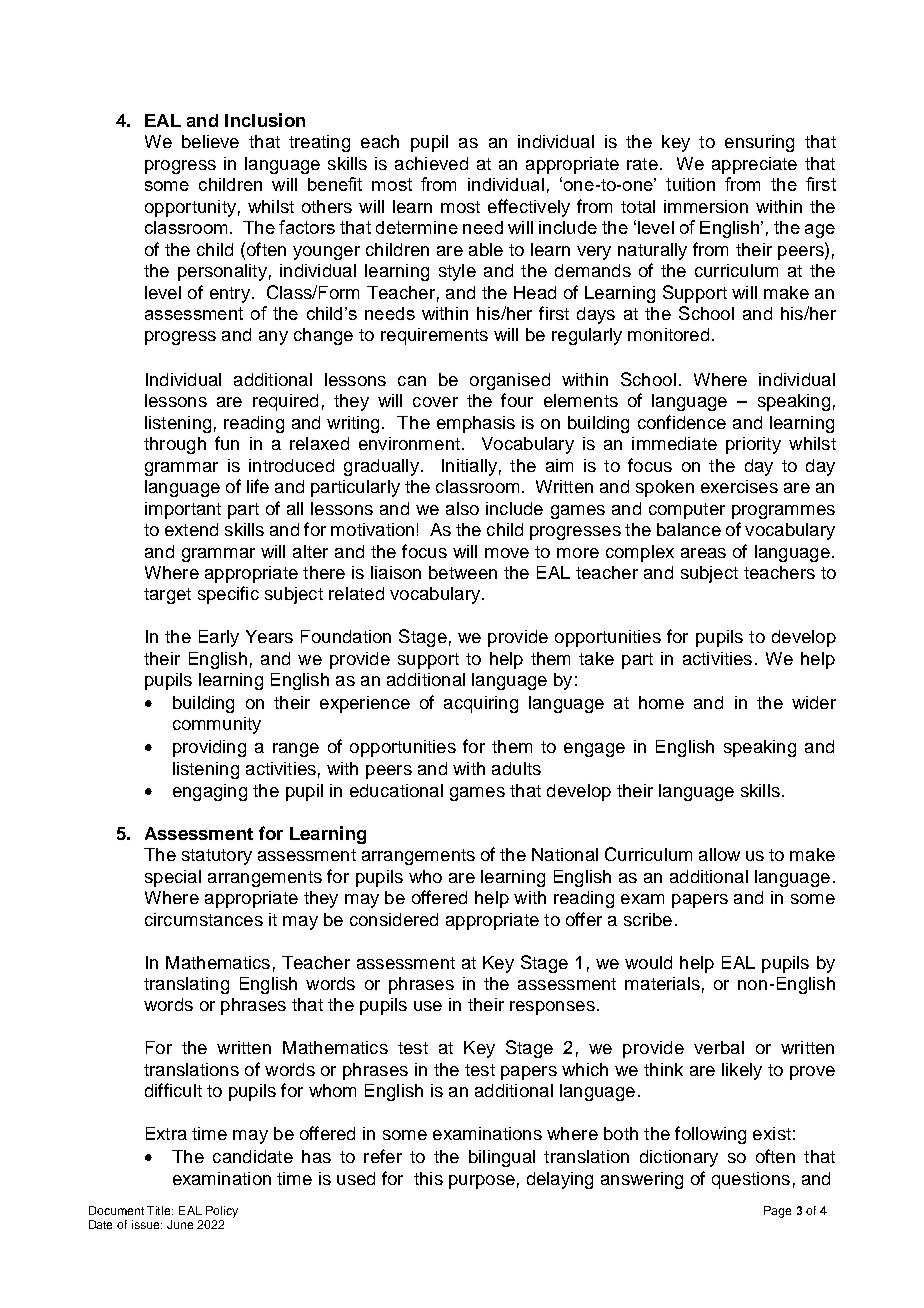 Image resolution: width=924 pixels, height=1308 pixels. What do you see at coordinates (462, 508) in the screenshot?
I see `also` at bounding box center [462, 508].
